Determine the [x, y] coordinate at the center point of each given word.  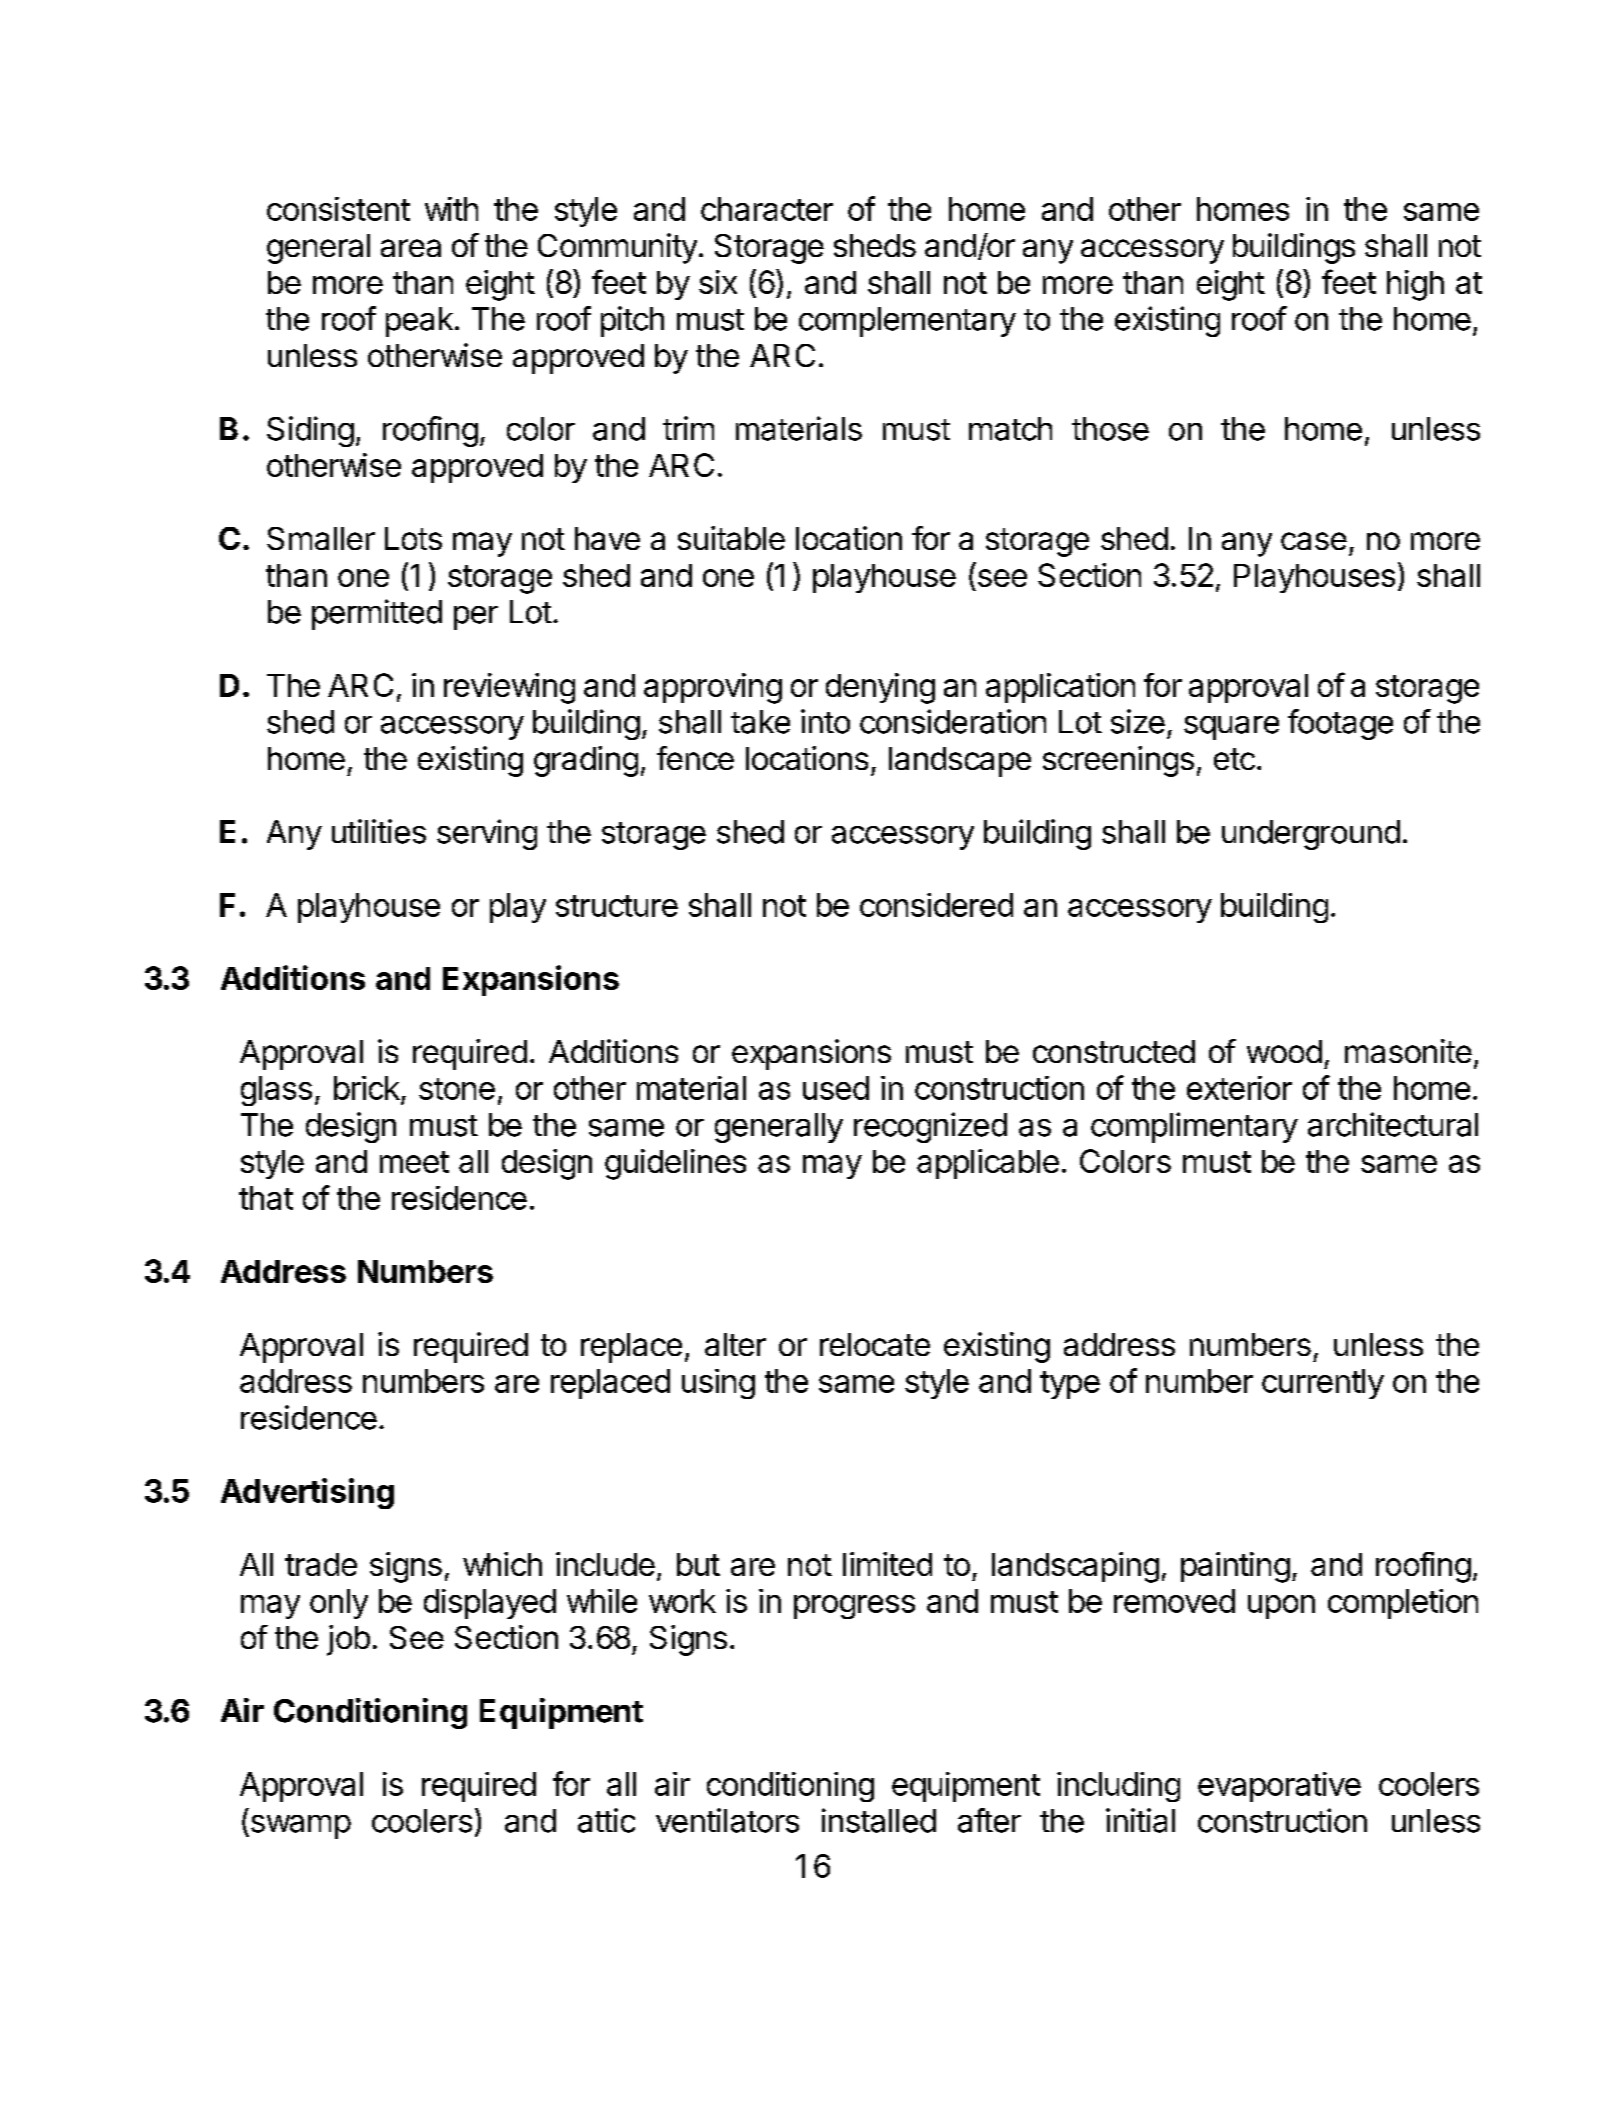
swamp [299, 1827]
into [825, 721]
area [411, 248]
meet [414, 1162]
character [767, 209]
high [1415, 285]
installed [879, 1820]
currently [1323, 1384]
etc [1234, 759]
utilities [379, 831]
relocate [875, 1344]
